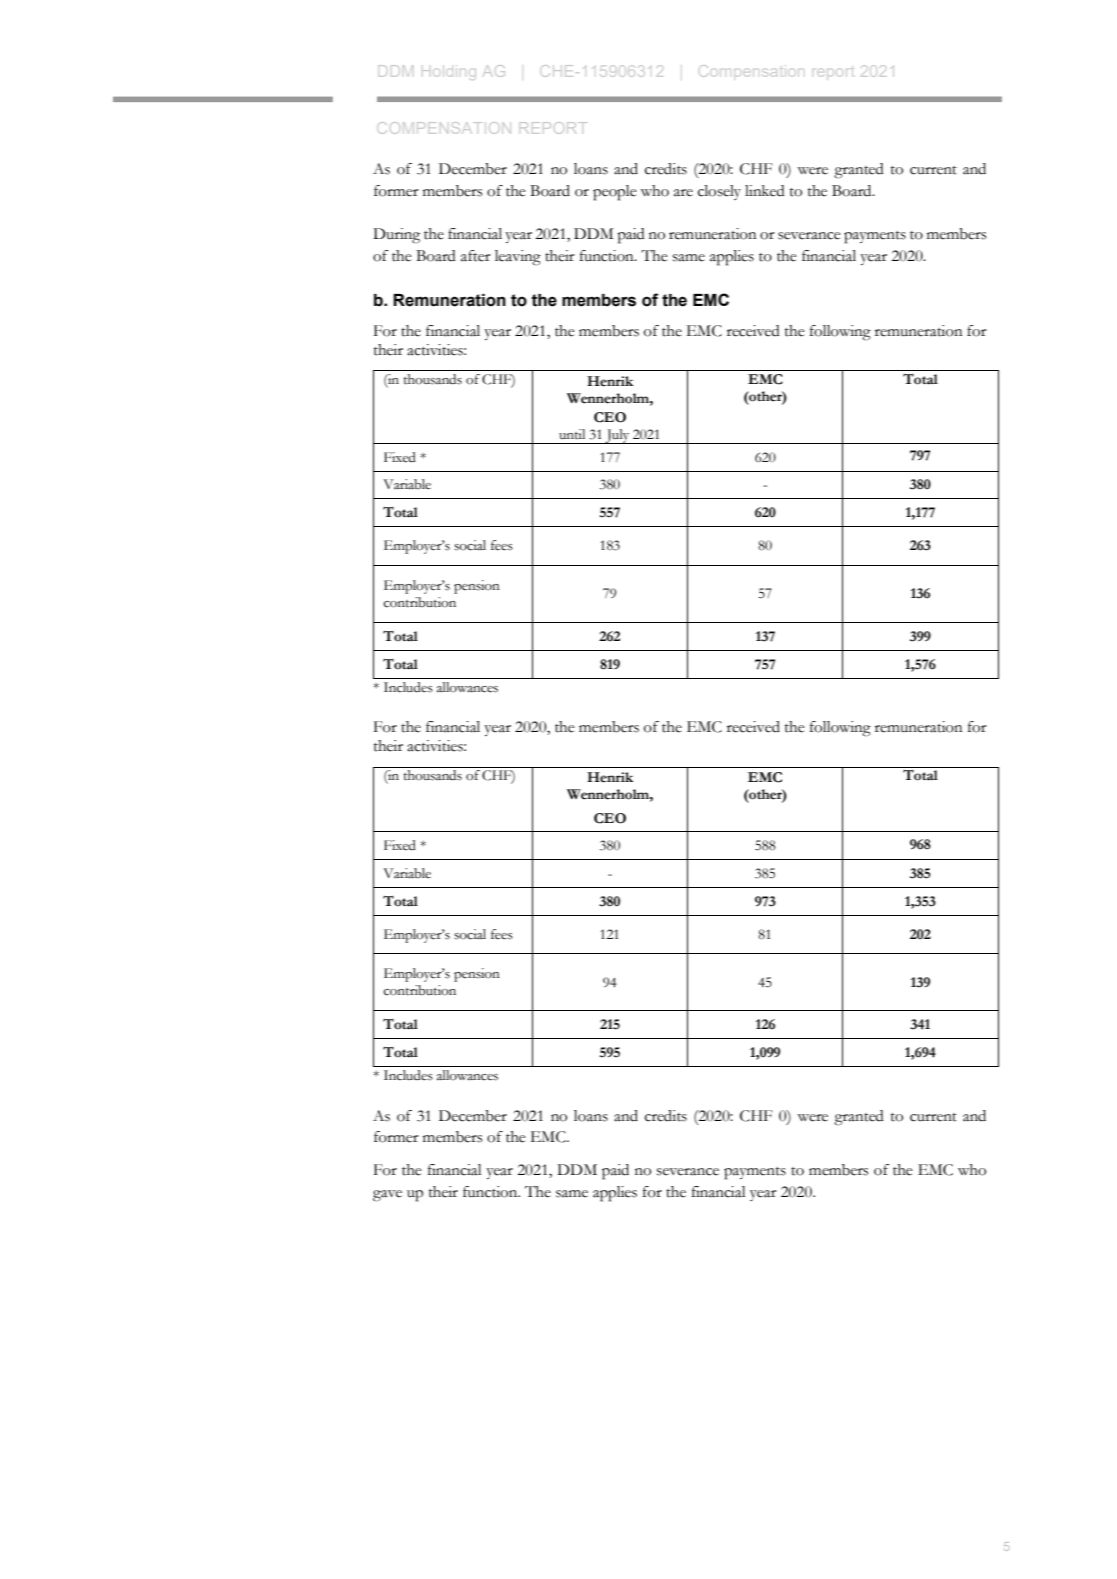 The width and height of the screenshot is (1117, 1579). Describe the element at coordinates (719, 192) in the screenshot. I see `closely` at that location.
